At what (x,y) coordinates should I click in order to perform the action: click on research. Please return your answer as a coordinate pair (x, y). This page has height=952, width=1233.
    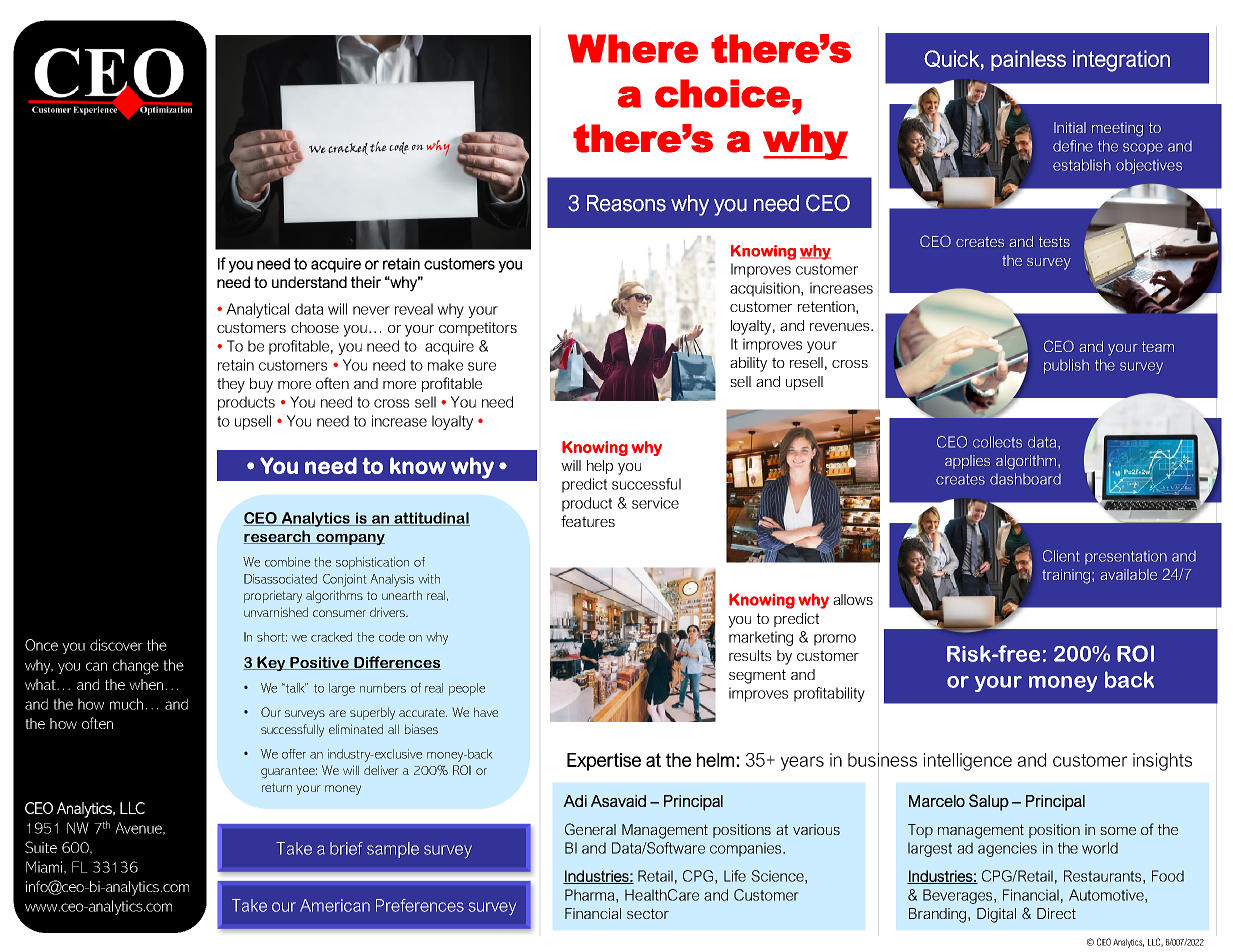
    Looking at the image, I should click on (278, 537).
